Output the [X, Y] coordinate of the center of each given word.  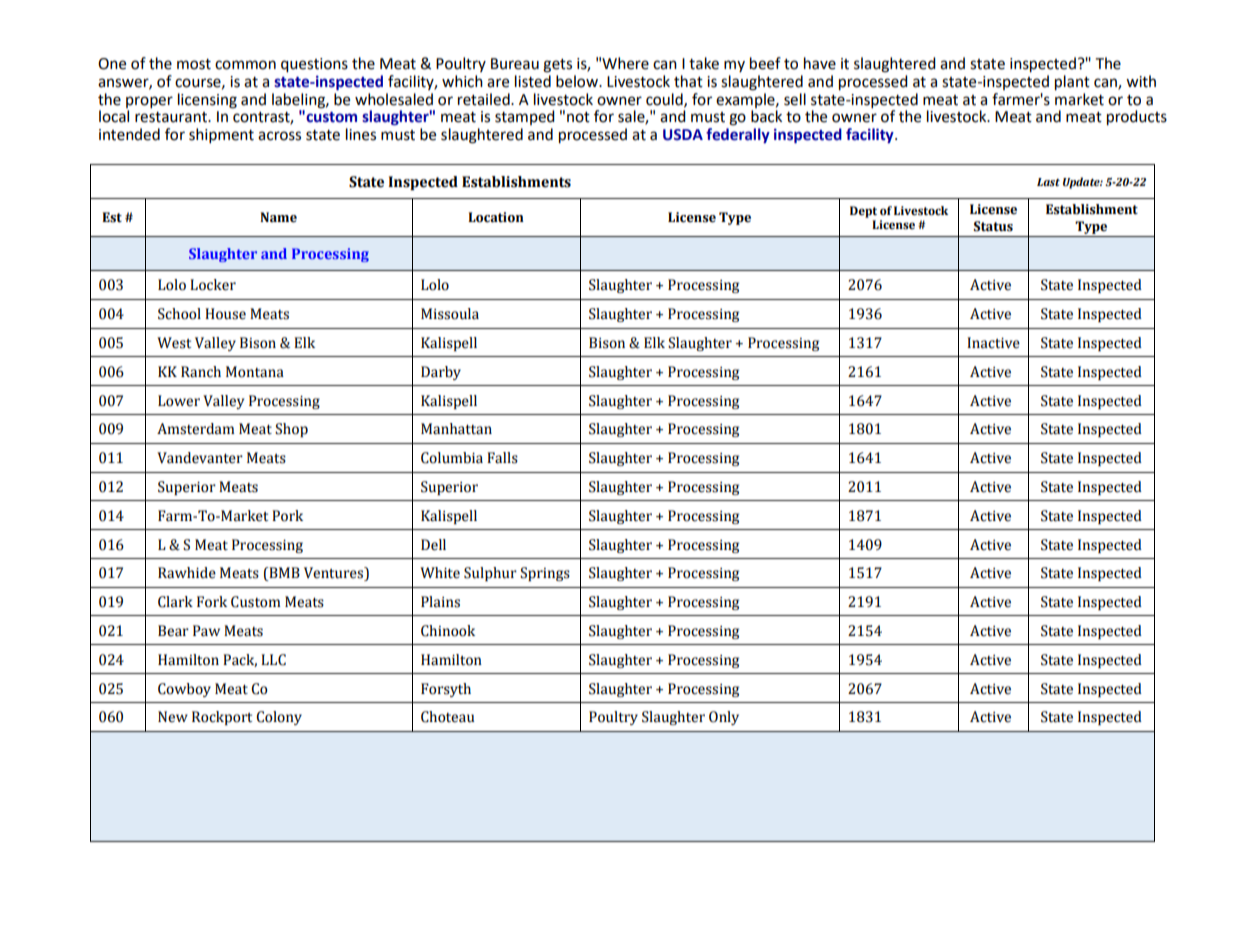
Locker [213, 285]
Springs [545, 574]
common [245, 65]
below [578, 81]
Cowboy [184, 690]
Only [724, 718]
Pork [287, 516]
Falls [502, 458]
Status [993, 226]
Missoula [450, 314]
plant [1072, 83]
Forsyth [446, 690]
